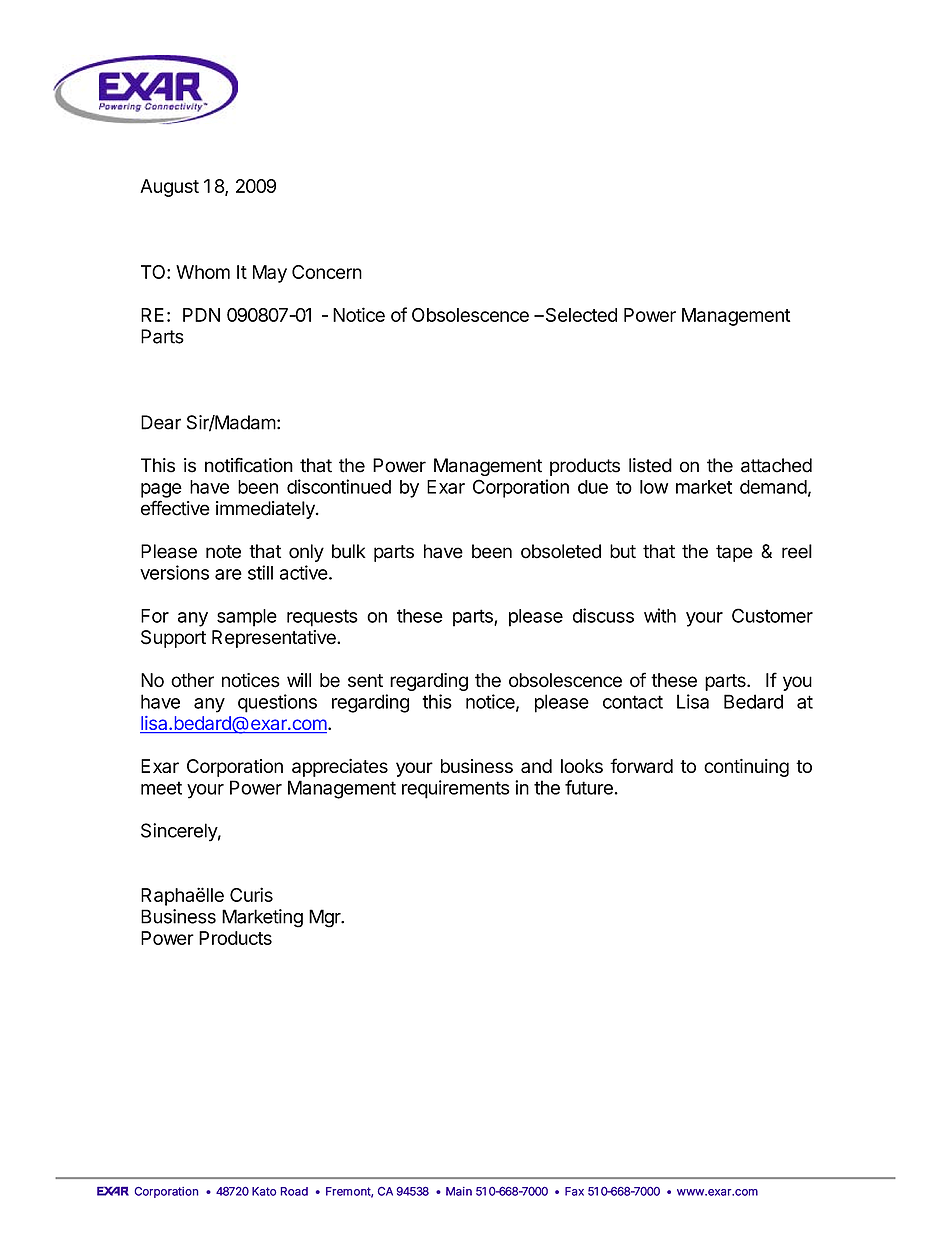  What do you see at coordinates (264, 1191) in the screenshot?
I see `Kato` at bounding box center [264, 1191].
